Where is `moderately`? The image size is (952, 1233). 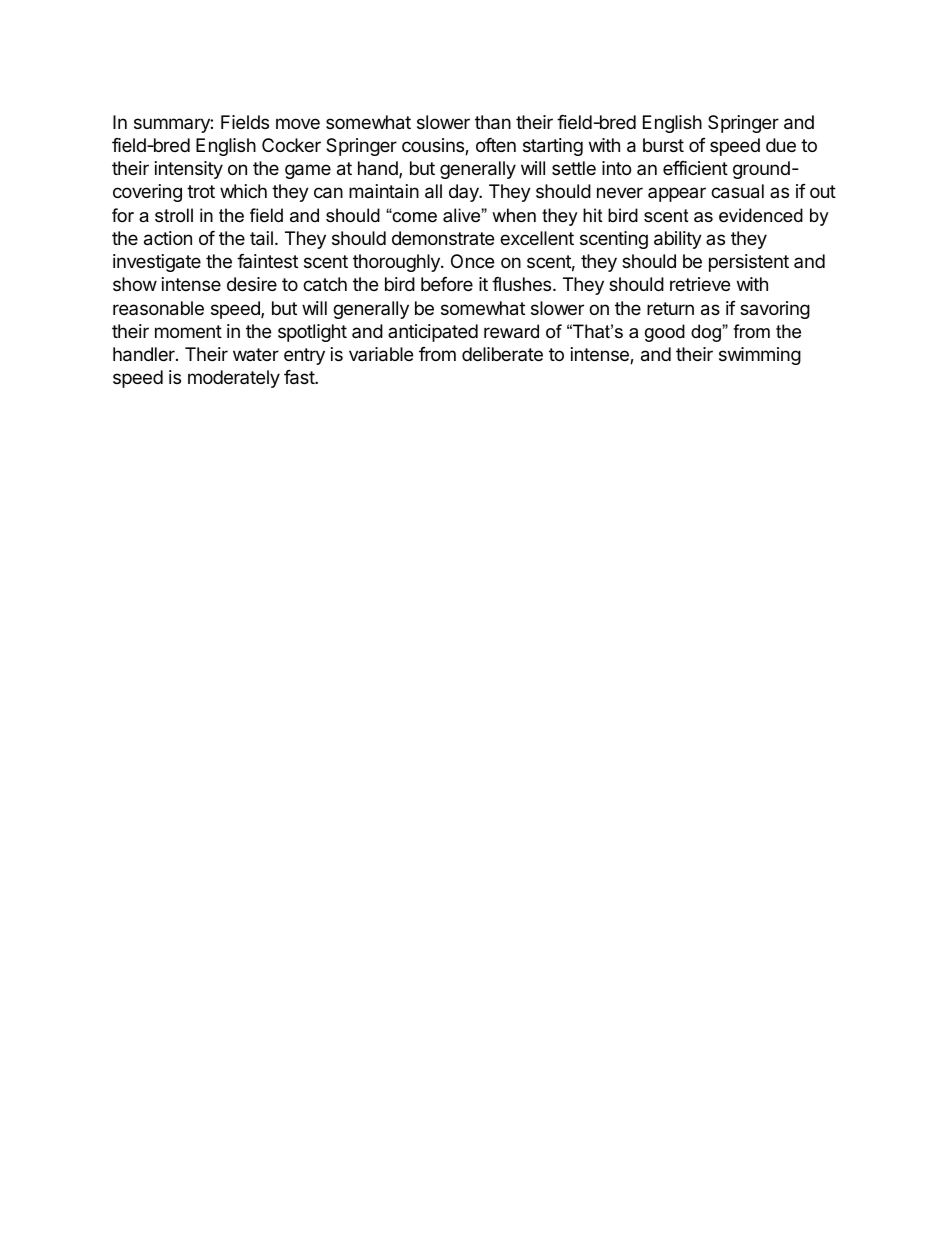 moderately is located at coordinates (234, 379).
